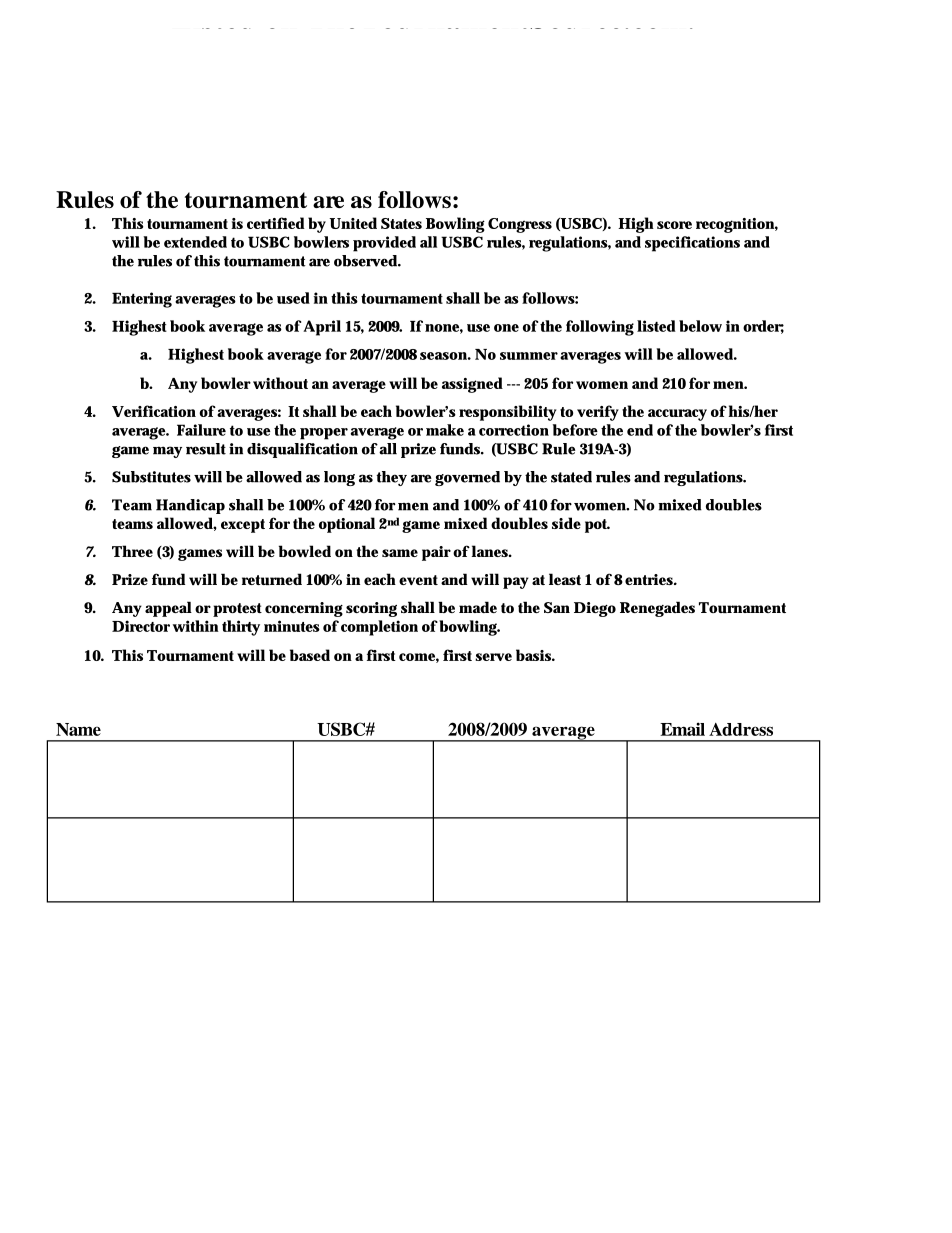 This screenshot has height=1233, width=952. Describe the element at coordinates (436, 553) in the screenshot. I see `pair` at that location.
